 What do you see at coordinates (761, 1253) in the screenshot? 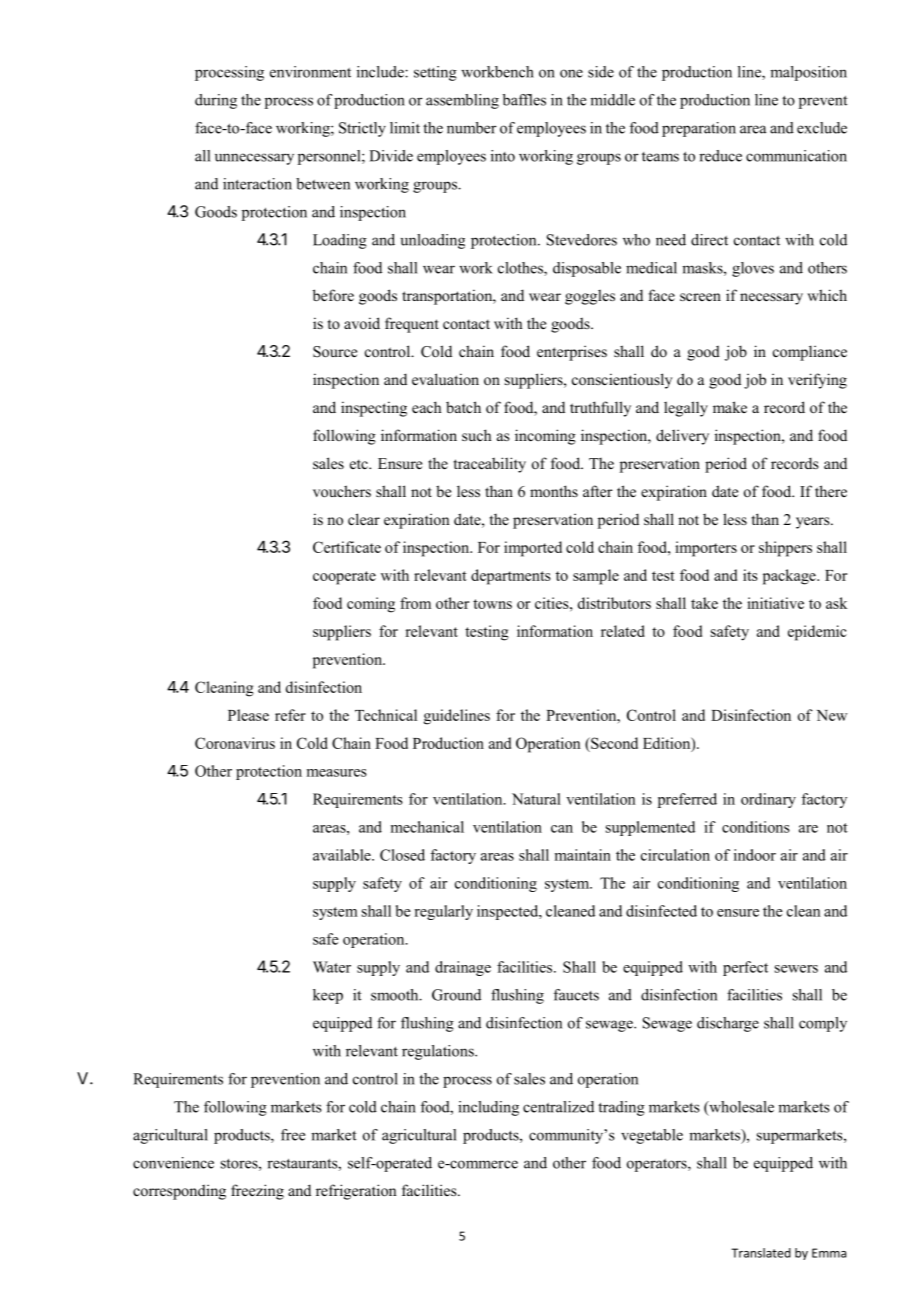
I see `Translated` at bounding box center [761, 1253].
